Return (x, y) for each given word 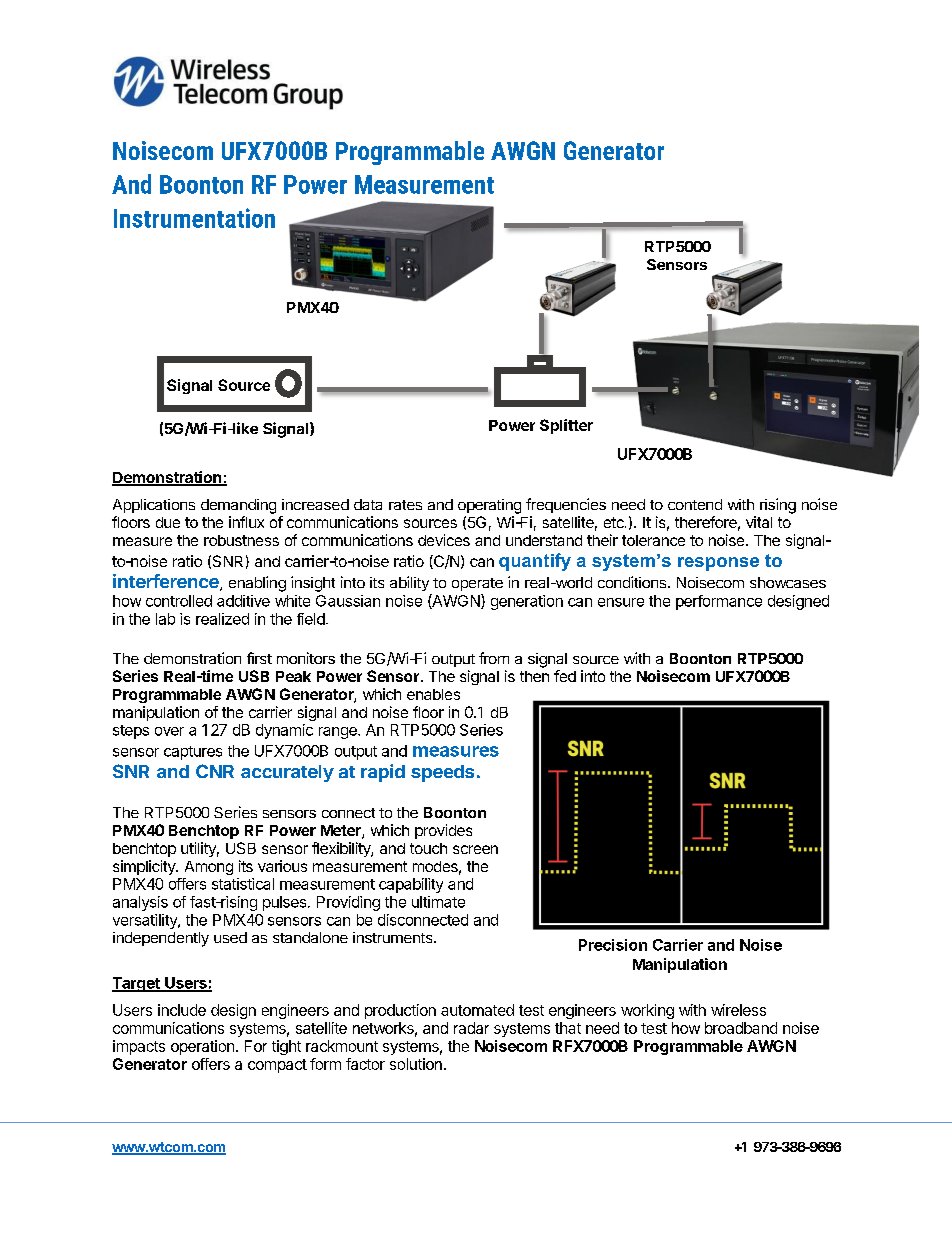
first (259, 658)
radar (471, 1028)
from (494, 658)
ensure (621, 602)
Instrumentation (194, 218)
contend (695, 504)
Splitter (566, 426)
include (182, 1010)
